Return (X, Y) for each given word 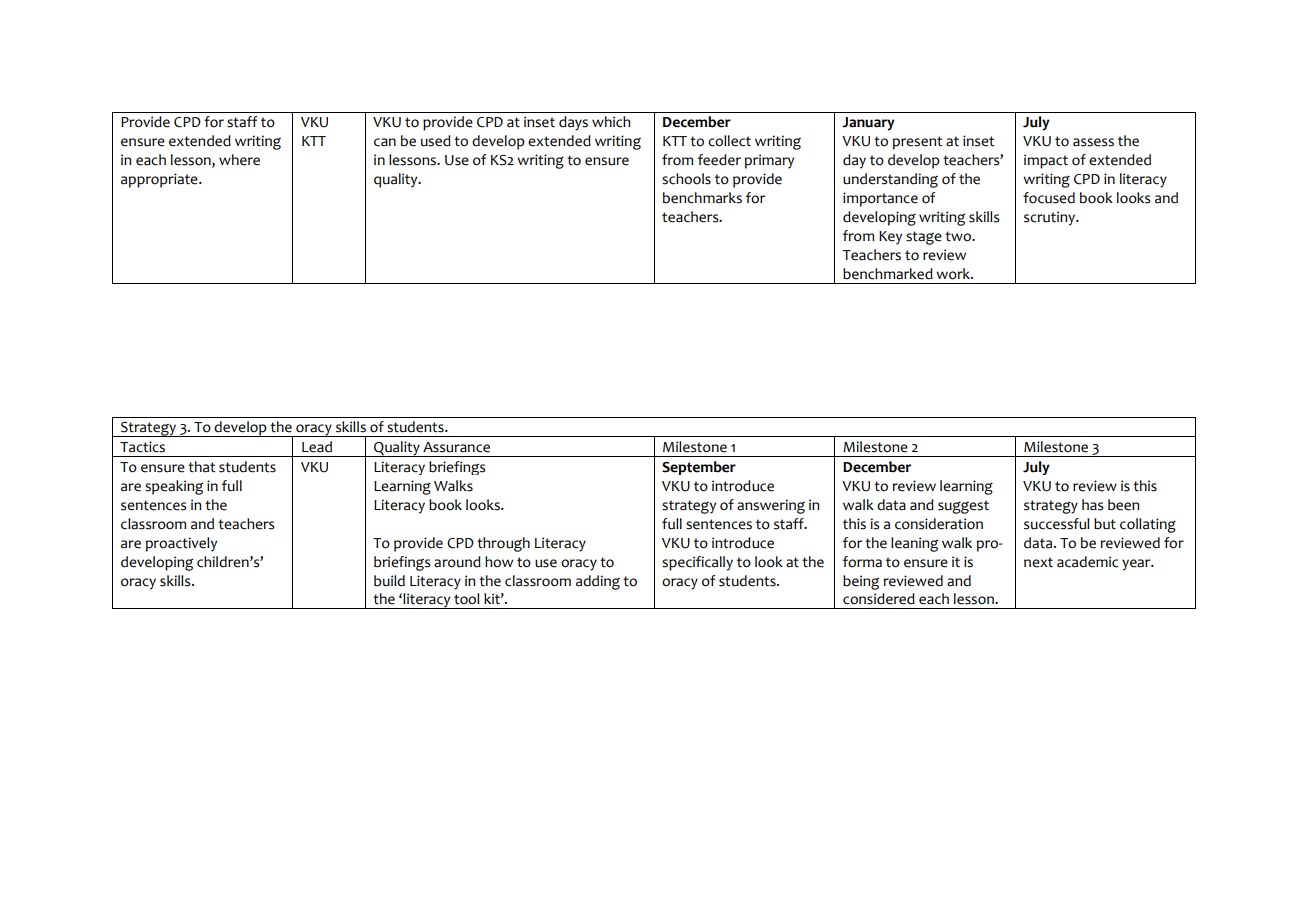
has (1092, 505)
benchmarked (888, 274)
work (954, 274)
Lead (317, 447)
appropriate (160, 180)
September (699, 468)
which (611, 122)
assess (1093, 142)
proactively (181, 544)
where (239, 160)
